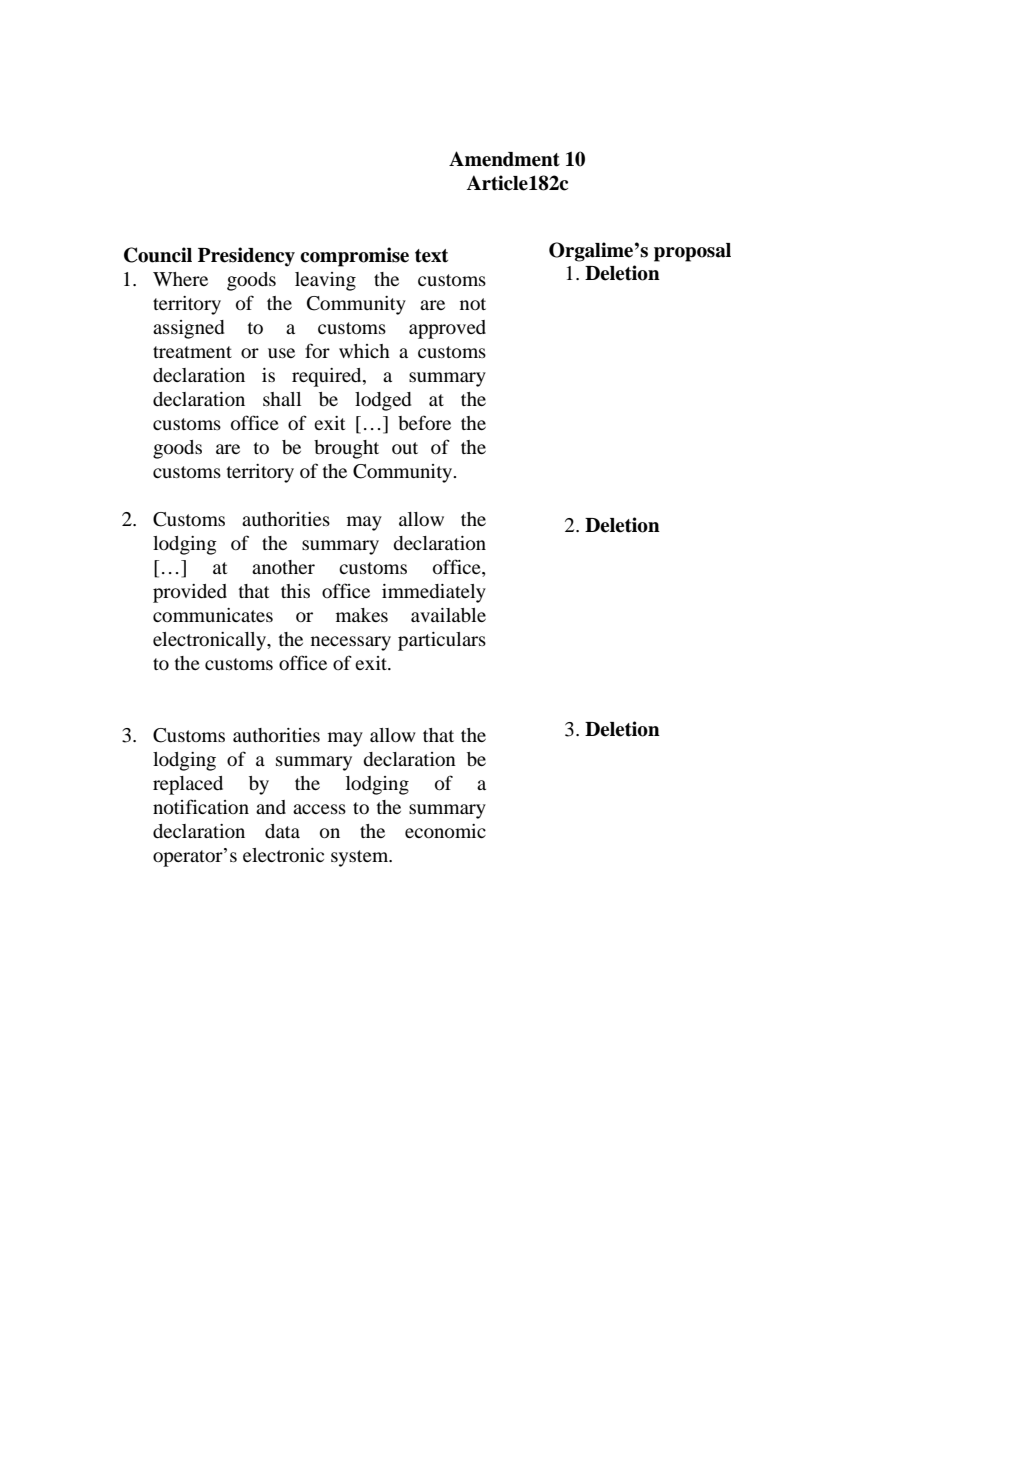  I want to click on out, so click(405, 448).
